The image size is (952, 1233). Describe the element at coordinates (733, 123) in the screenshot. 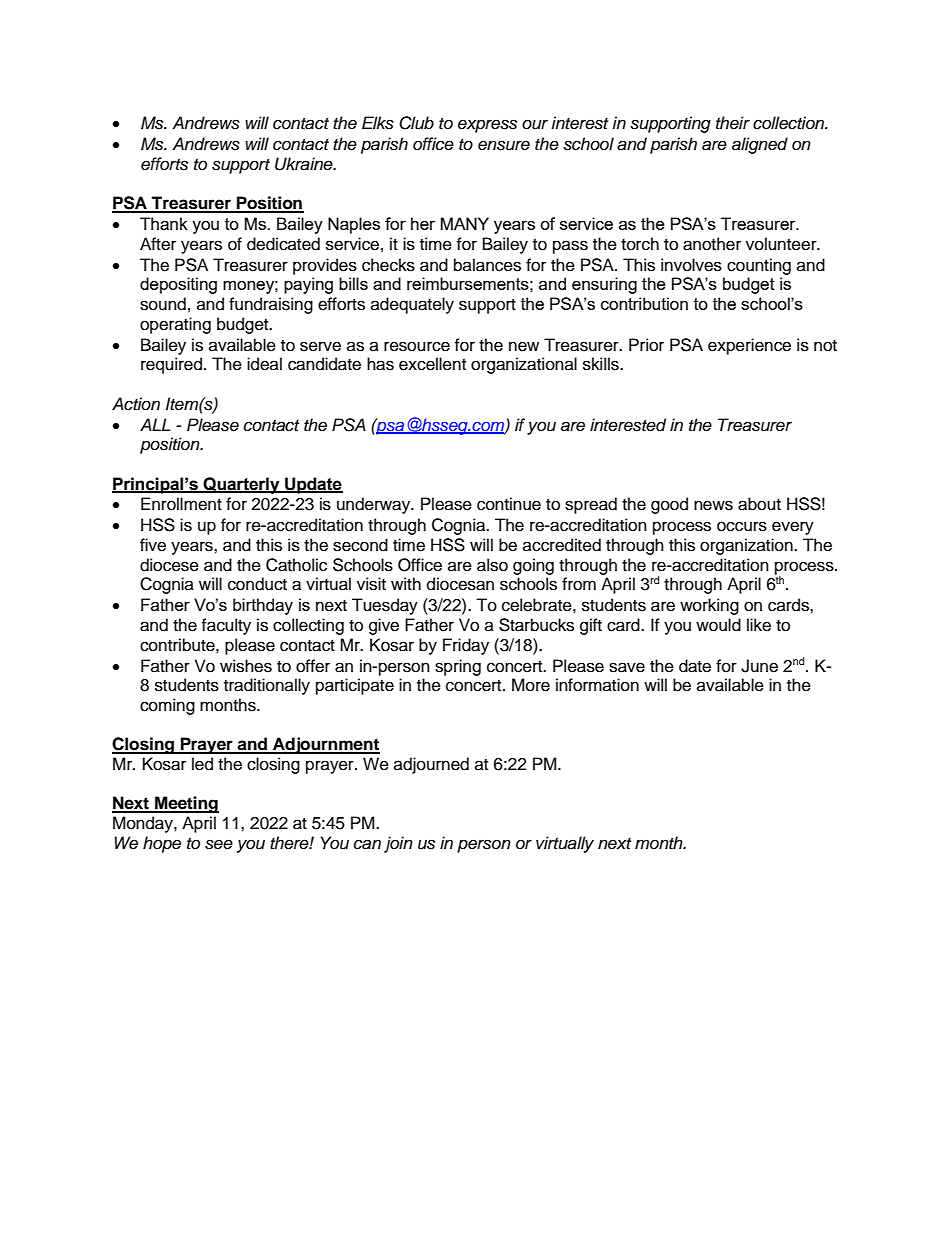

I see `their` at that location.
